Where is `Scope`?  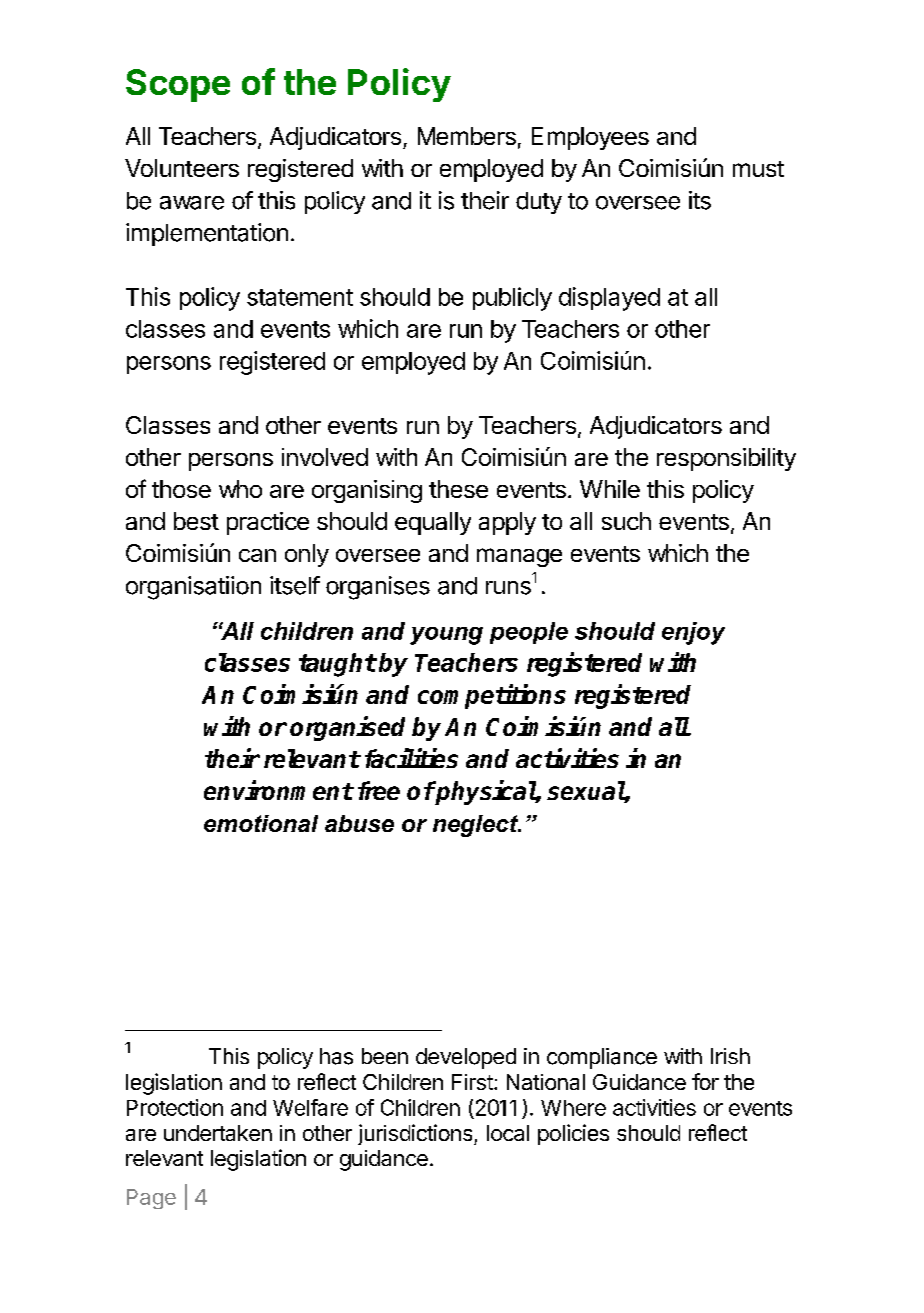
Scope is located at coordinates (178, 85).
